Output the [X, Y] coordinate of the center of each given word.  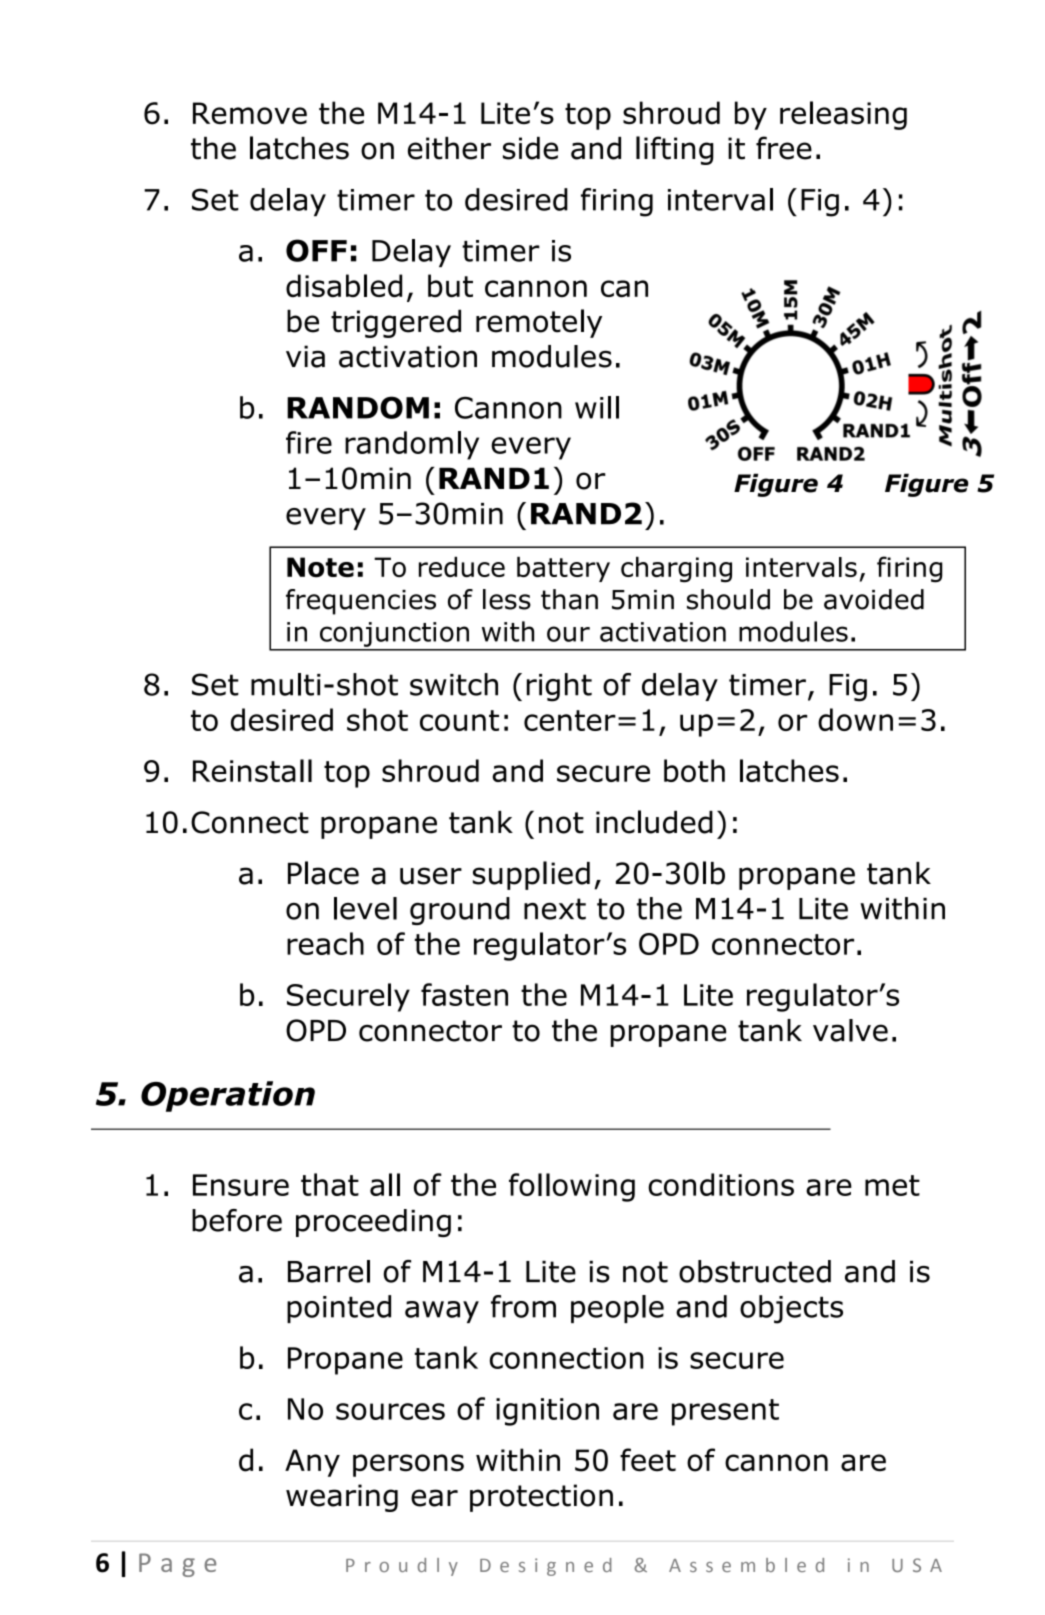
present [725, 1412]
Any [312, 1463]
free [784, 148]
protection [541, 1498]
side [530, 148]
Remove [250, 113]
